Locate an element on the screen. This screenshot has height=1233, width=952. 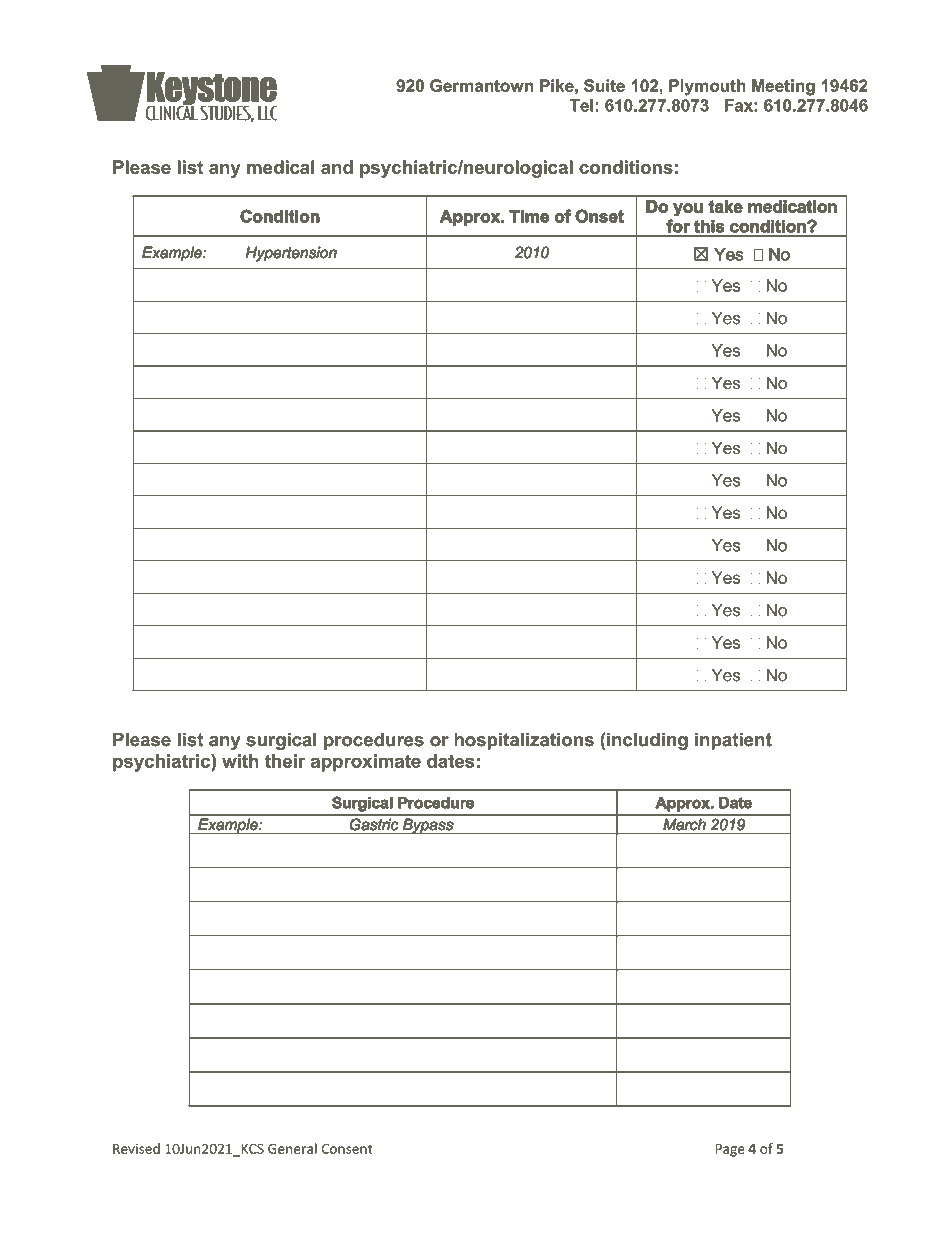
Hypertension is located at coordinates (291, 254).
